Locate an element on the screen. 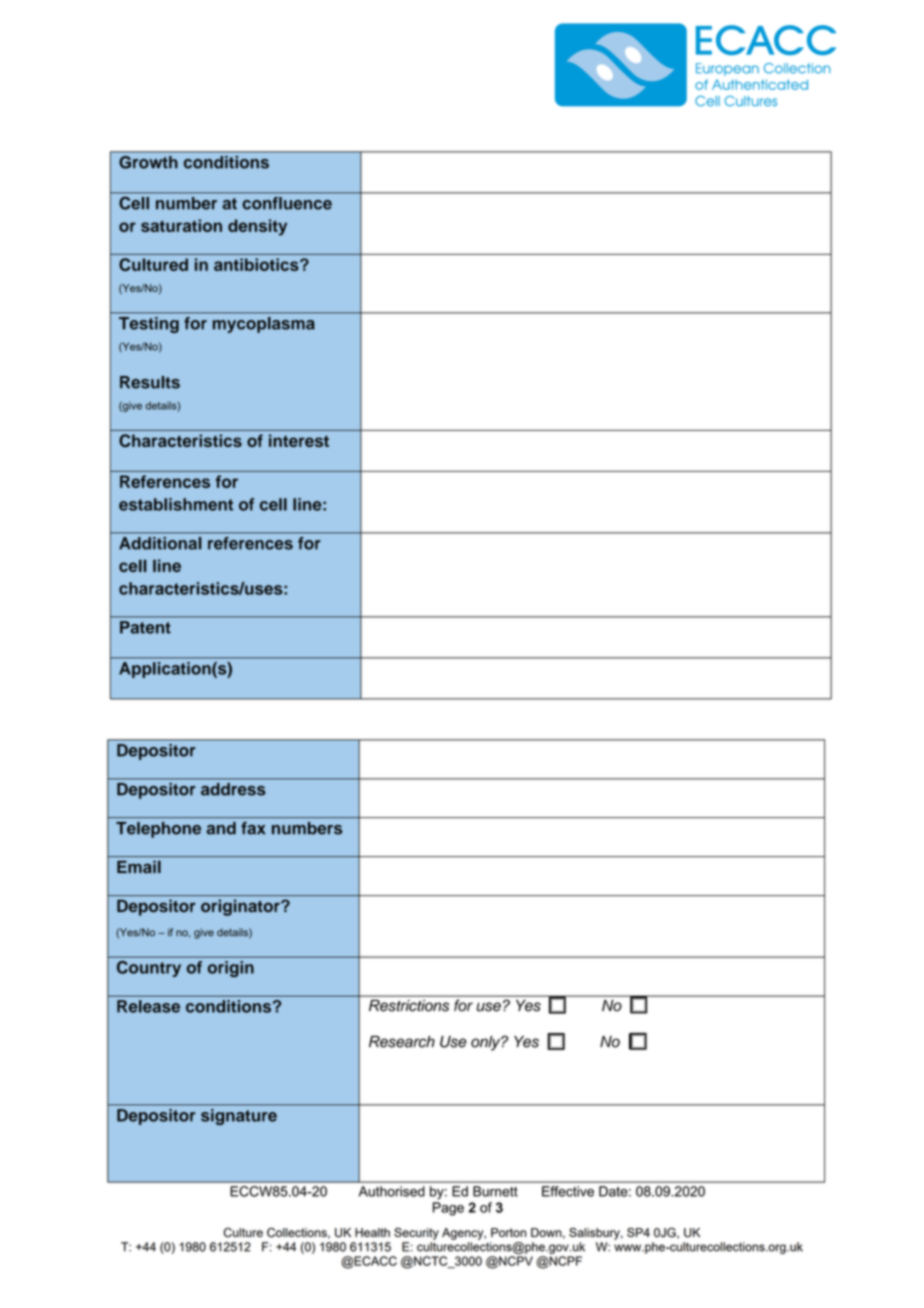 This screenshot has width=924, height=1308. confluence is located at coordinates (287, 202).
